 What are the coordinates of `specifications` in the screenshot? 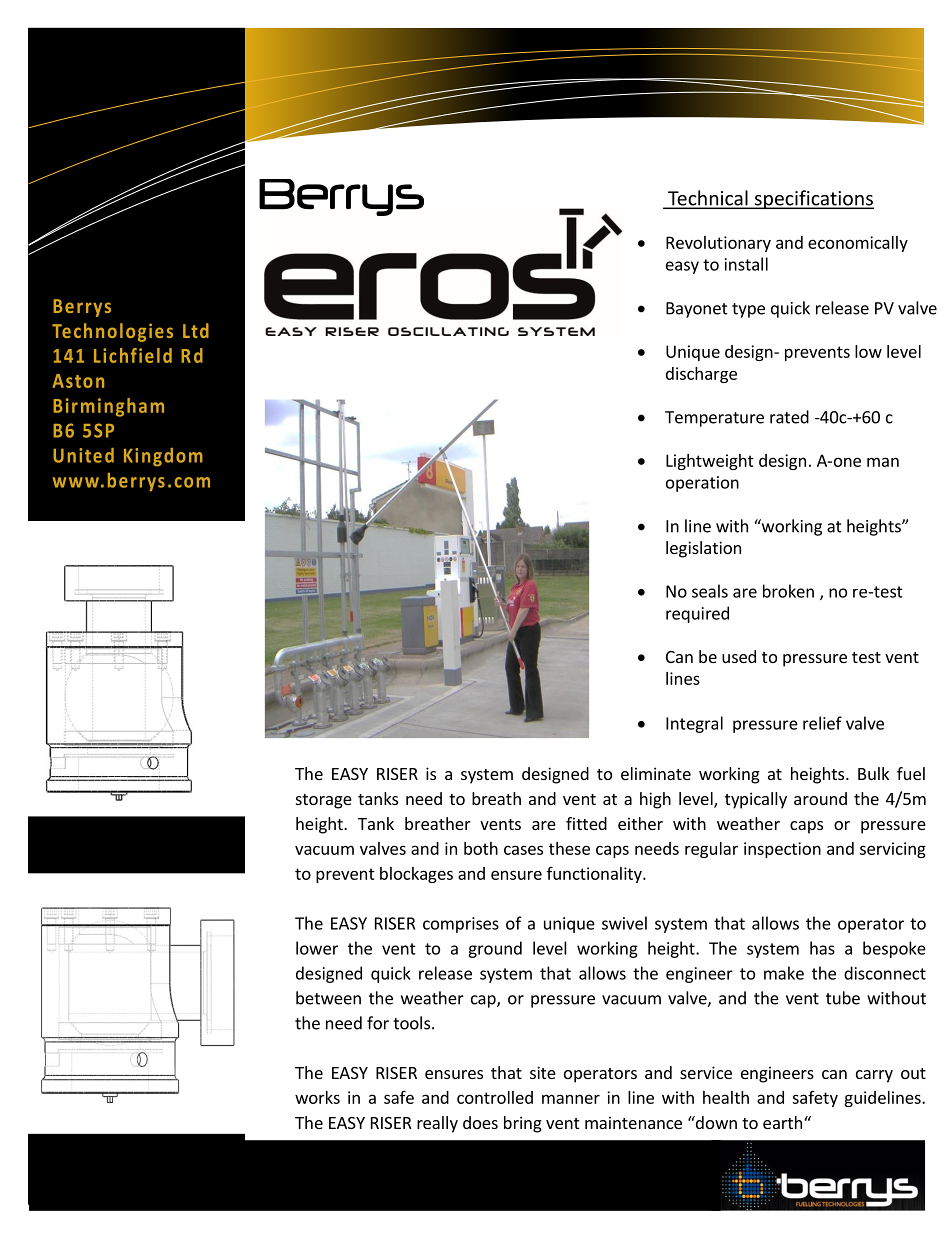 It's located at (813, 199).
